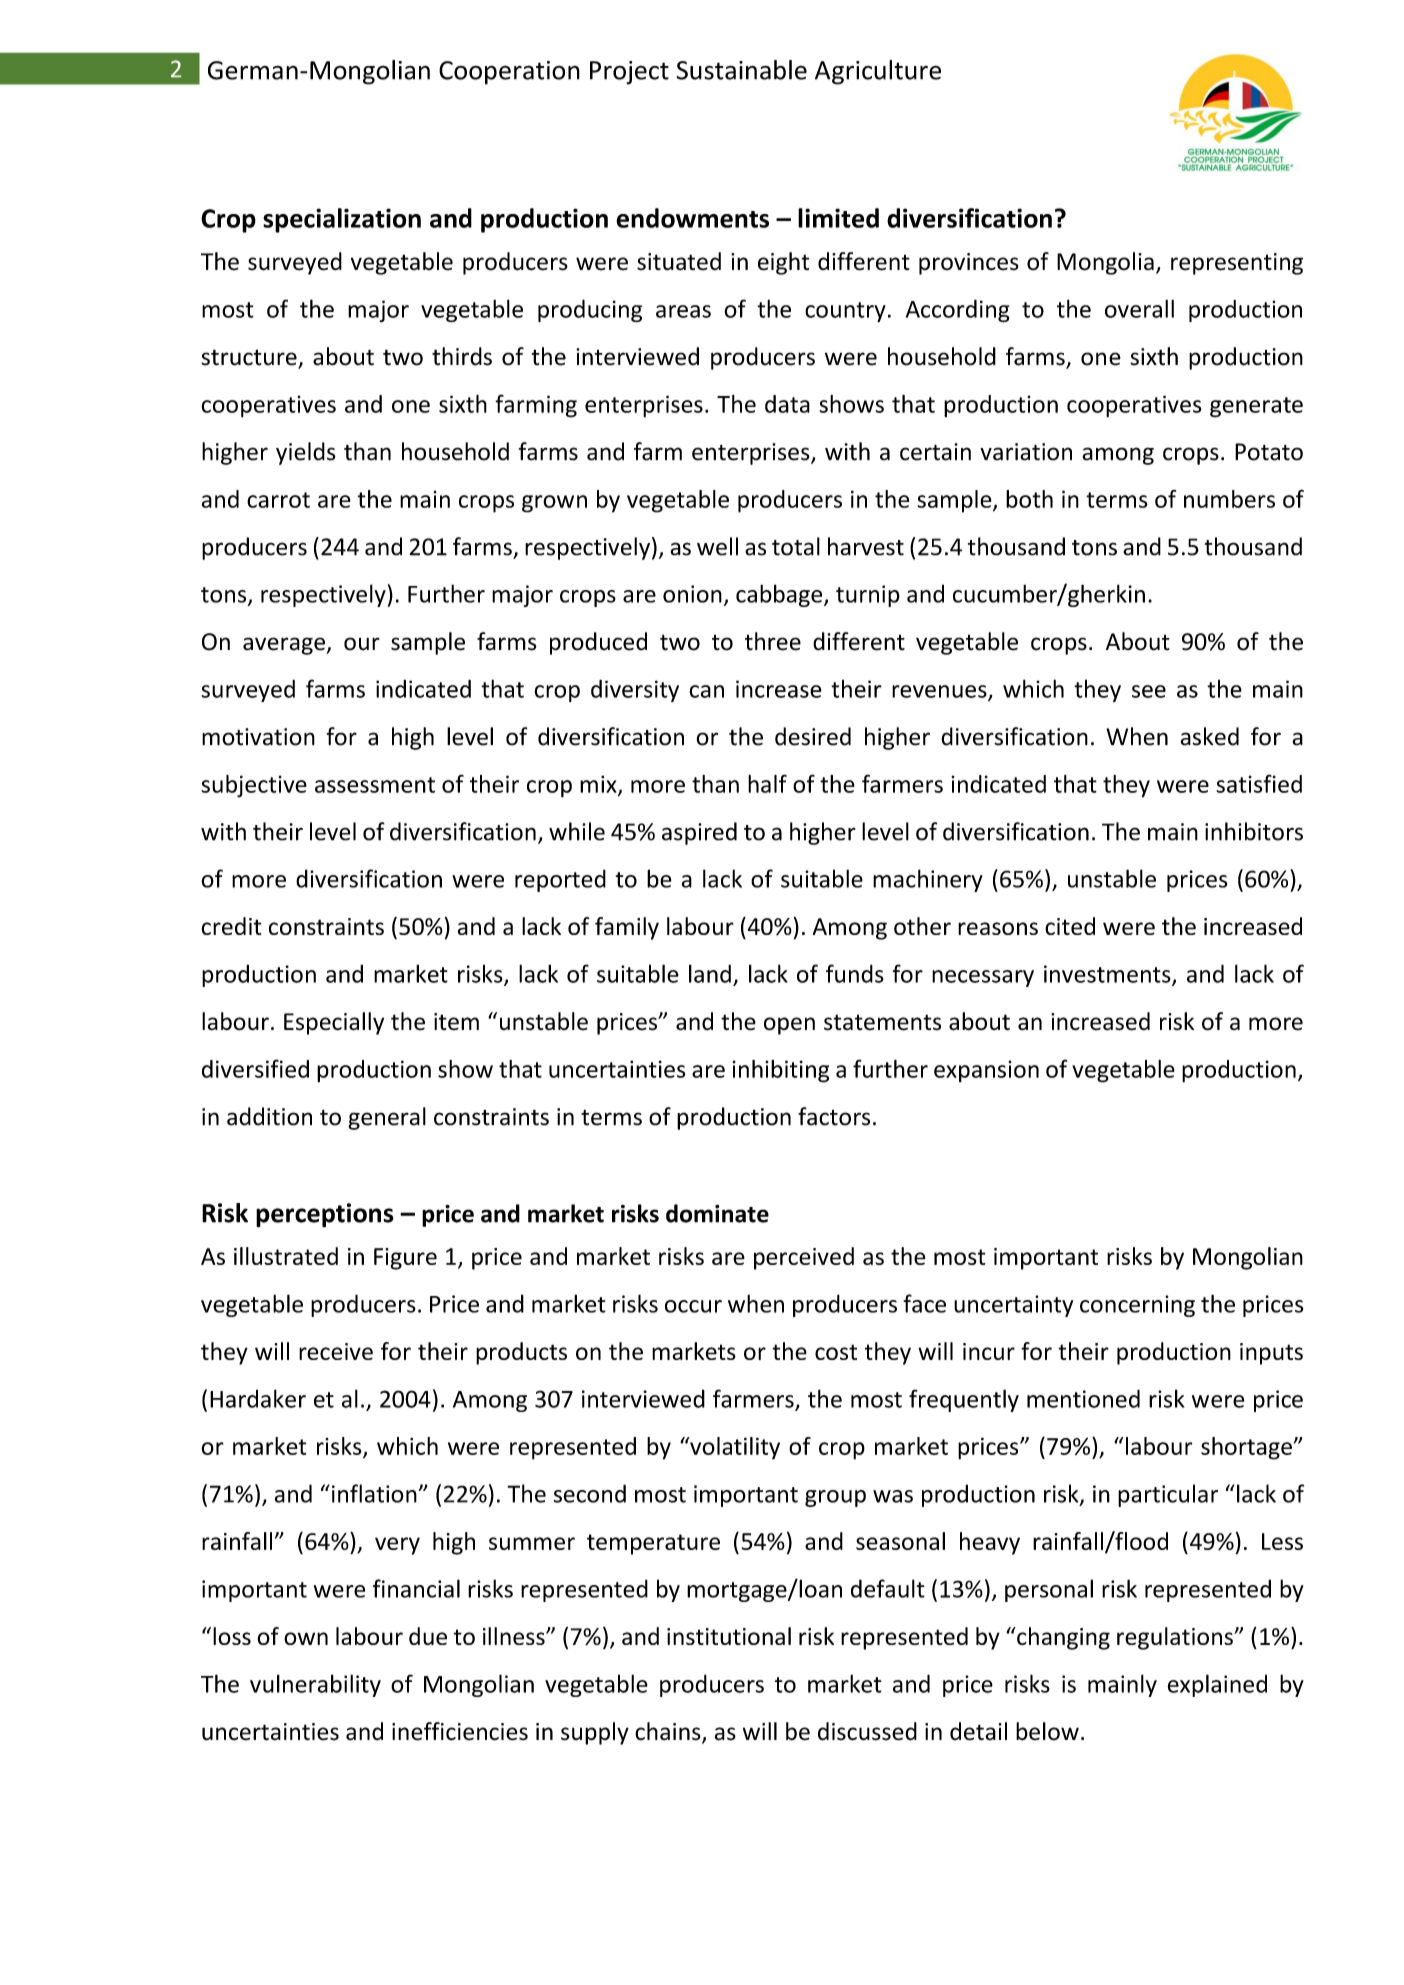 The width and height of the screenshot is (1404, 1985). I want to click on institutional, so click(729, 1636).
